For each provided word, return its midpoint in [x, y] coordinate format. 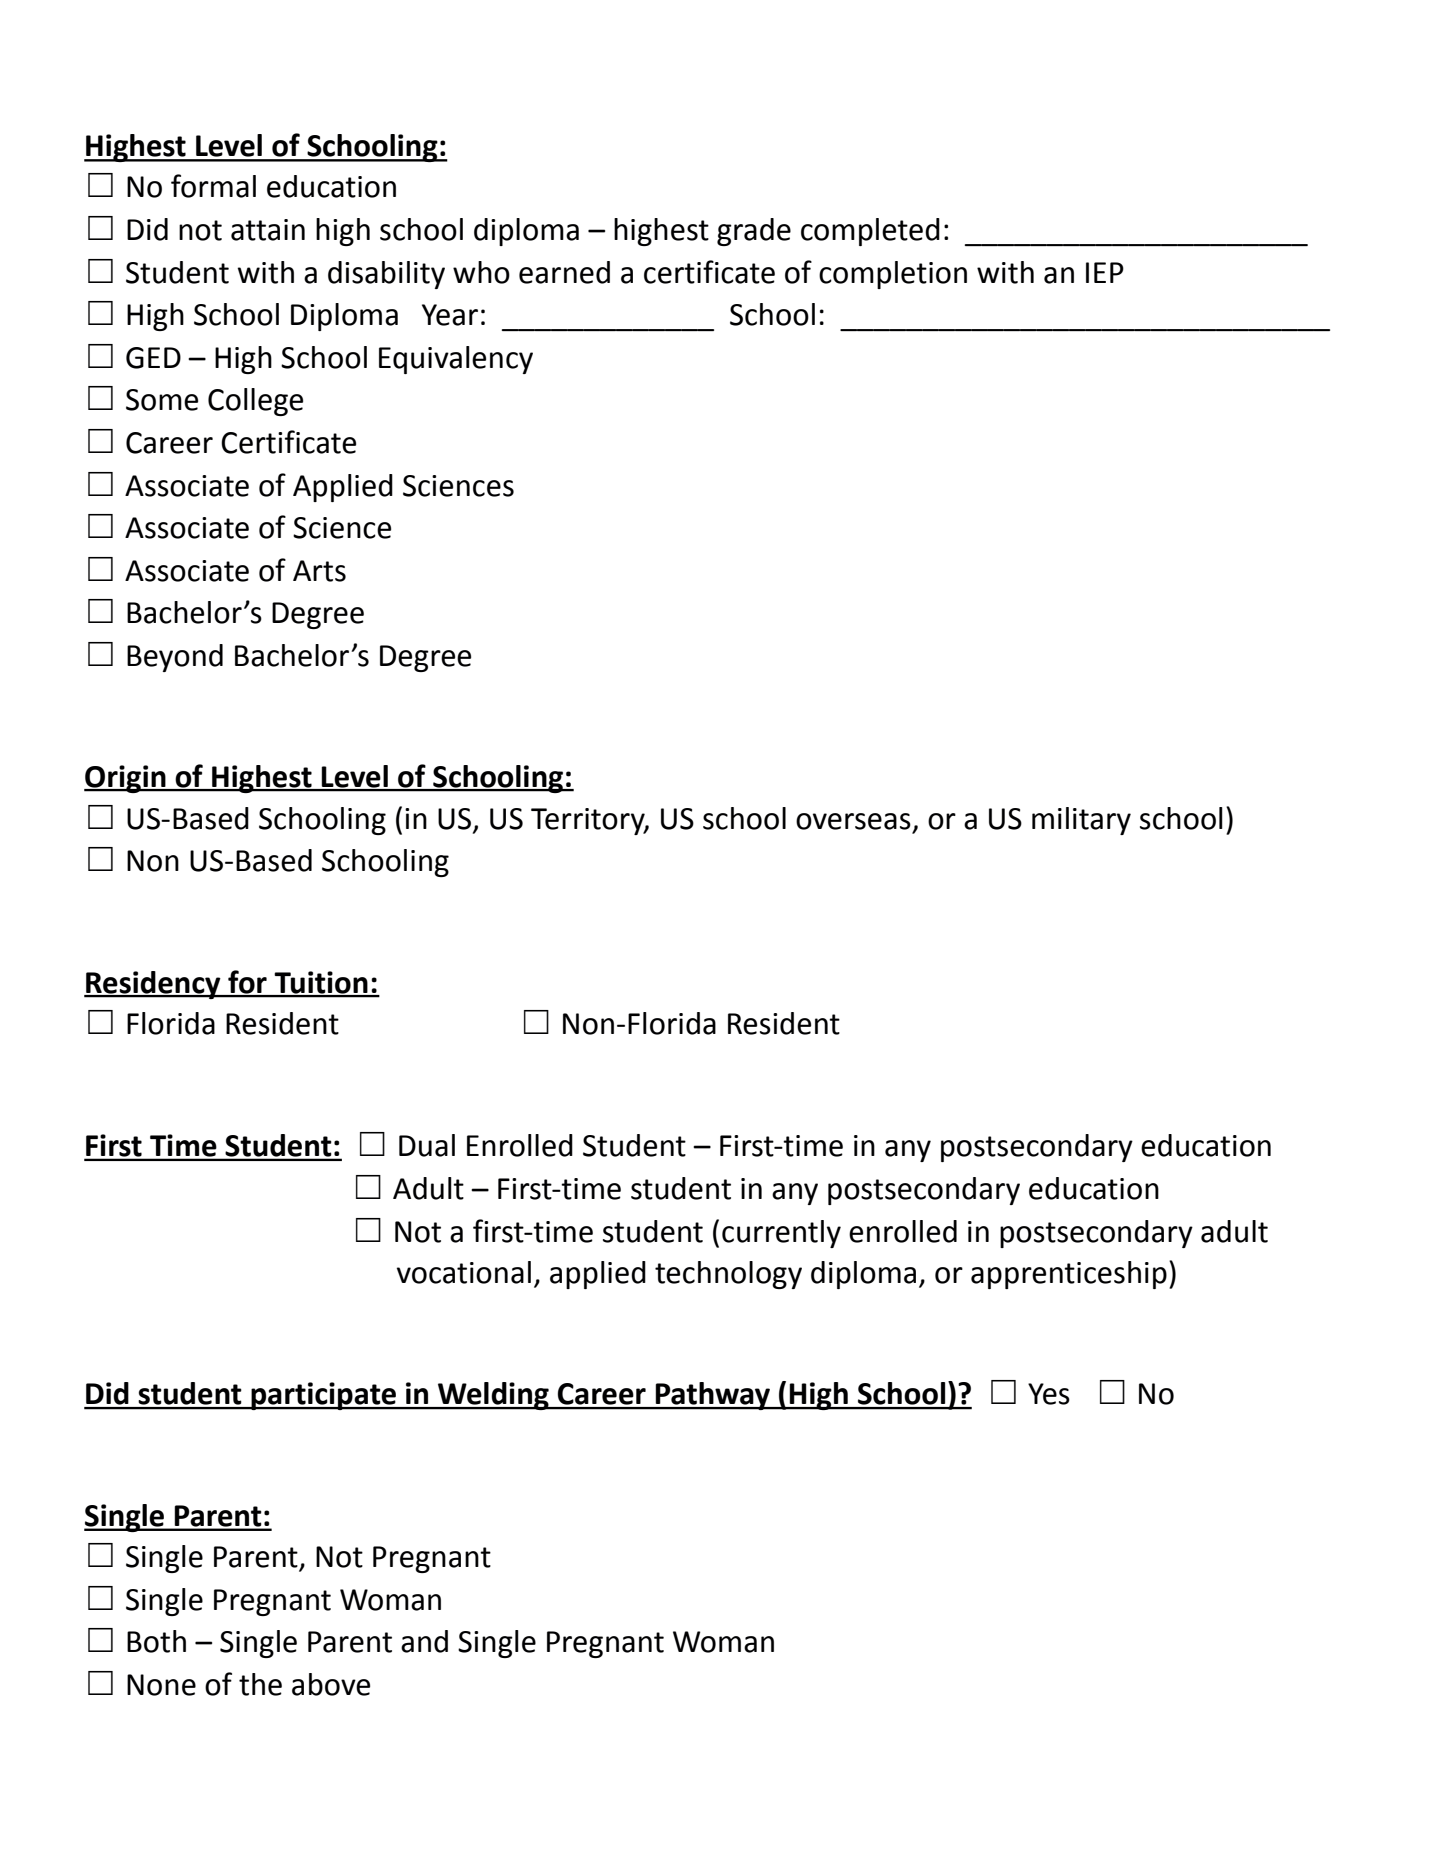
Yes [1049, 1394]
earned [564, 272]
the [260, 1684]
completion [893, 275]
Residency [153, 985]
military [1081, 821]
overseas [853, 821]
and [424, 1641]
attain [268, 230]
